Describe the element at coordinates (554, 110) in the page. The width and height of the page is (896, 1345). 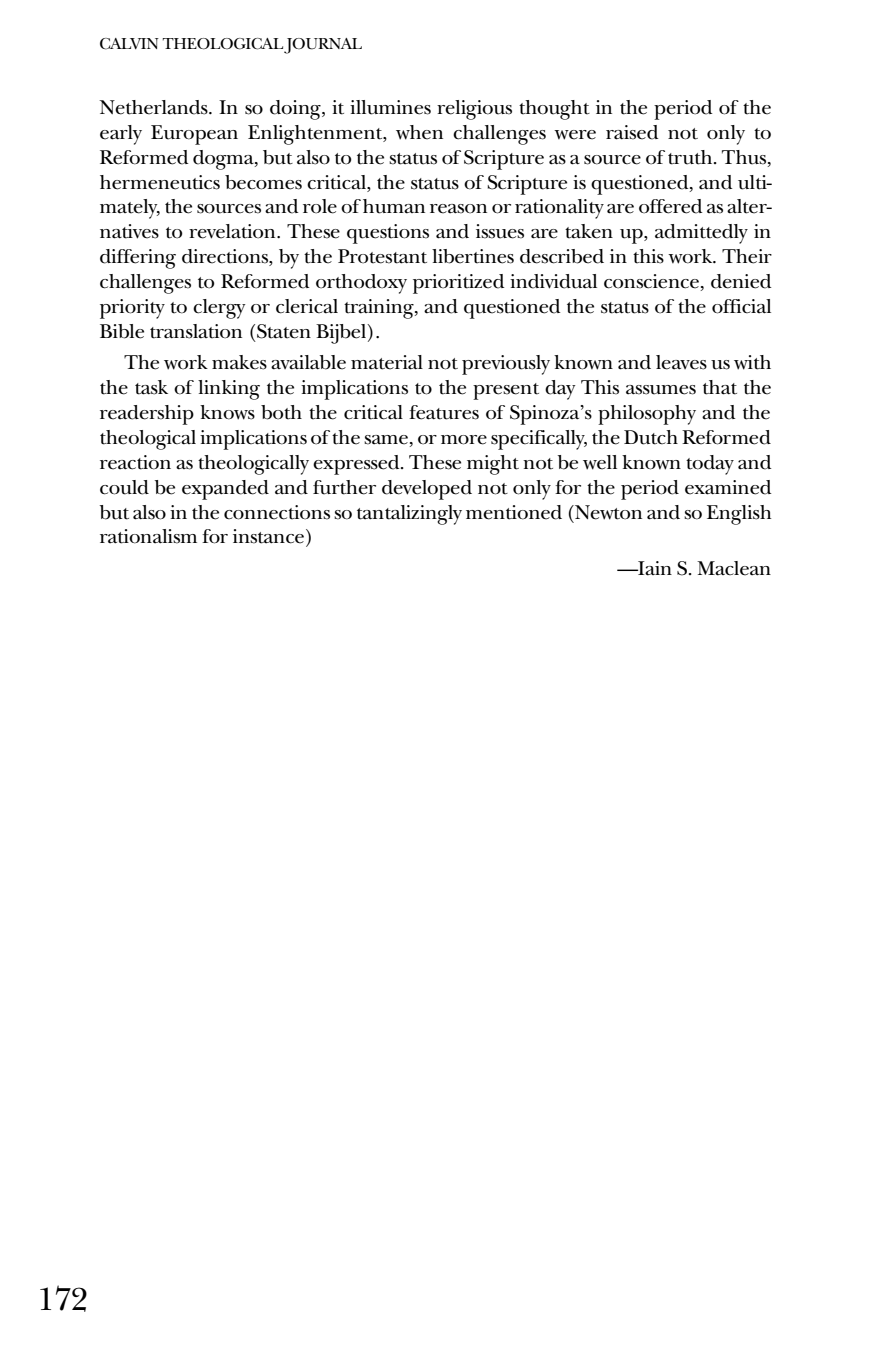
I see `thought` at that location.
